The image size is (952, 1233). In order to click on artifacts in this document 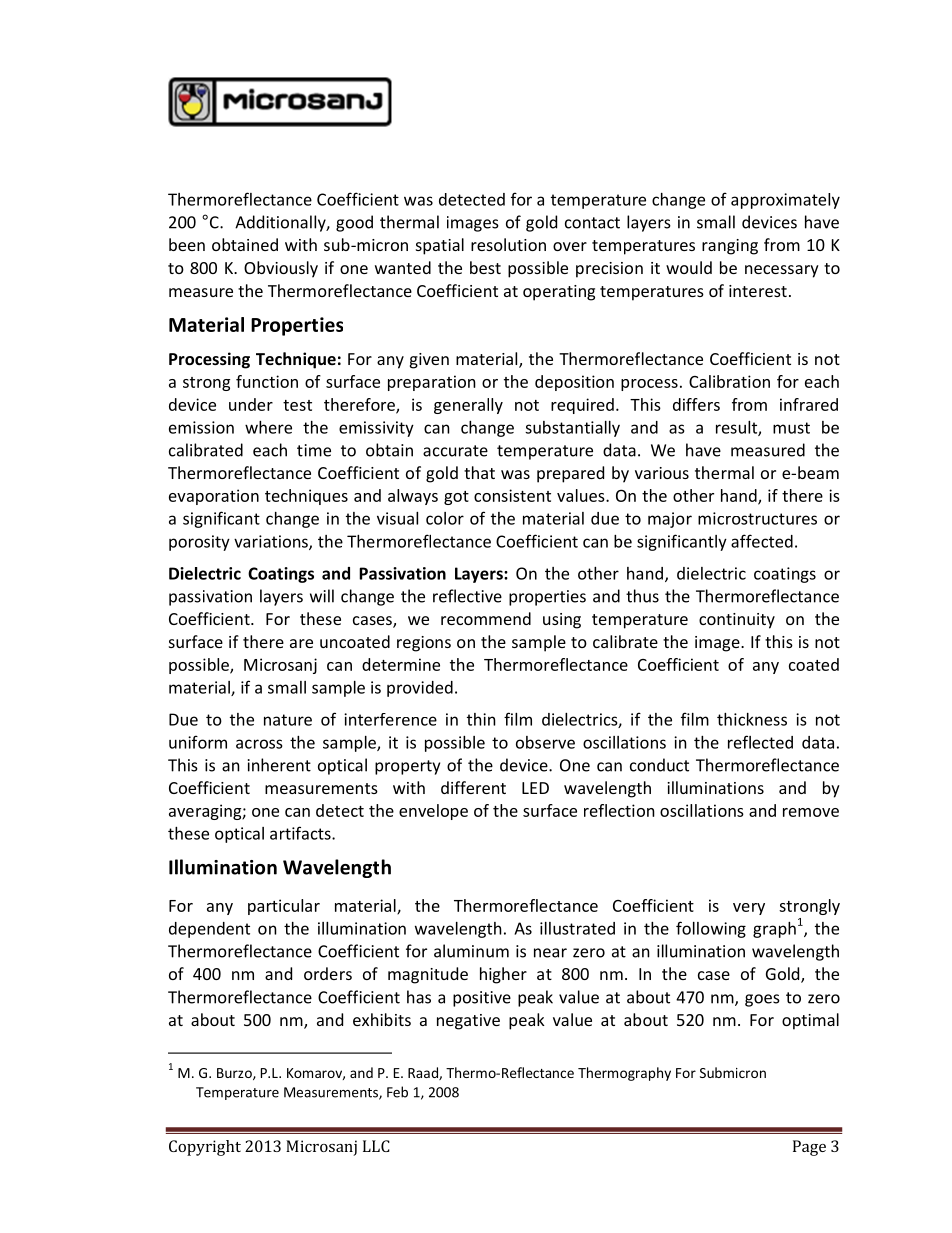, I will do `click(301, 833)`.
